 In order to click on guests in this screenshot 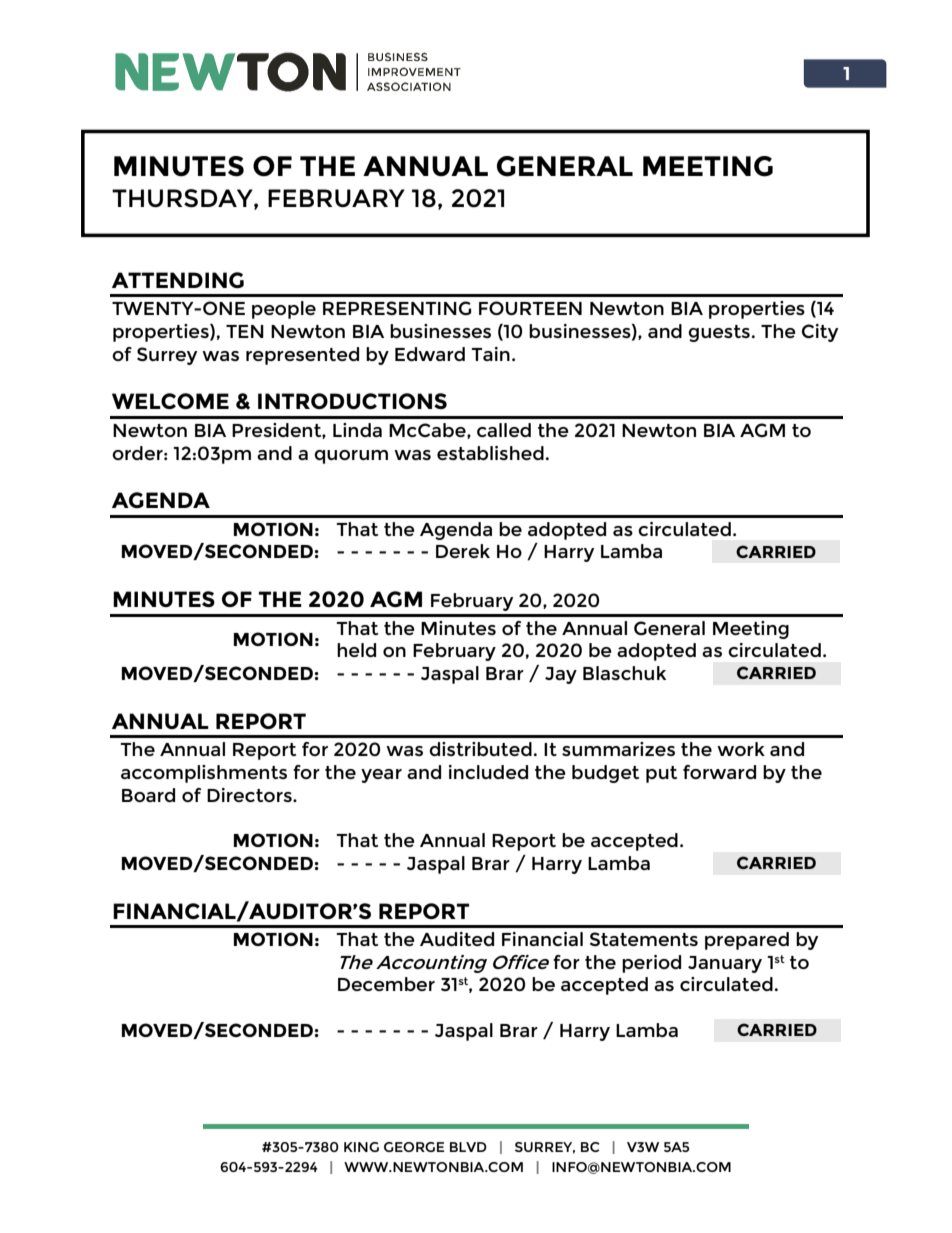, I will do `click(719, 333)`.
